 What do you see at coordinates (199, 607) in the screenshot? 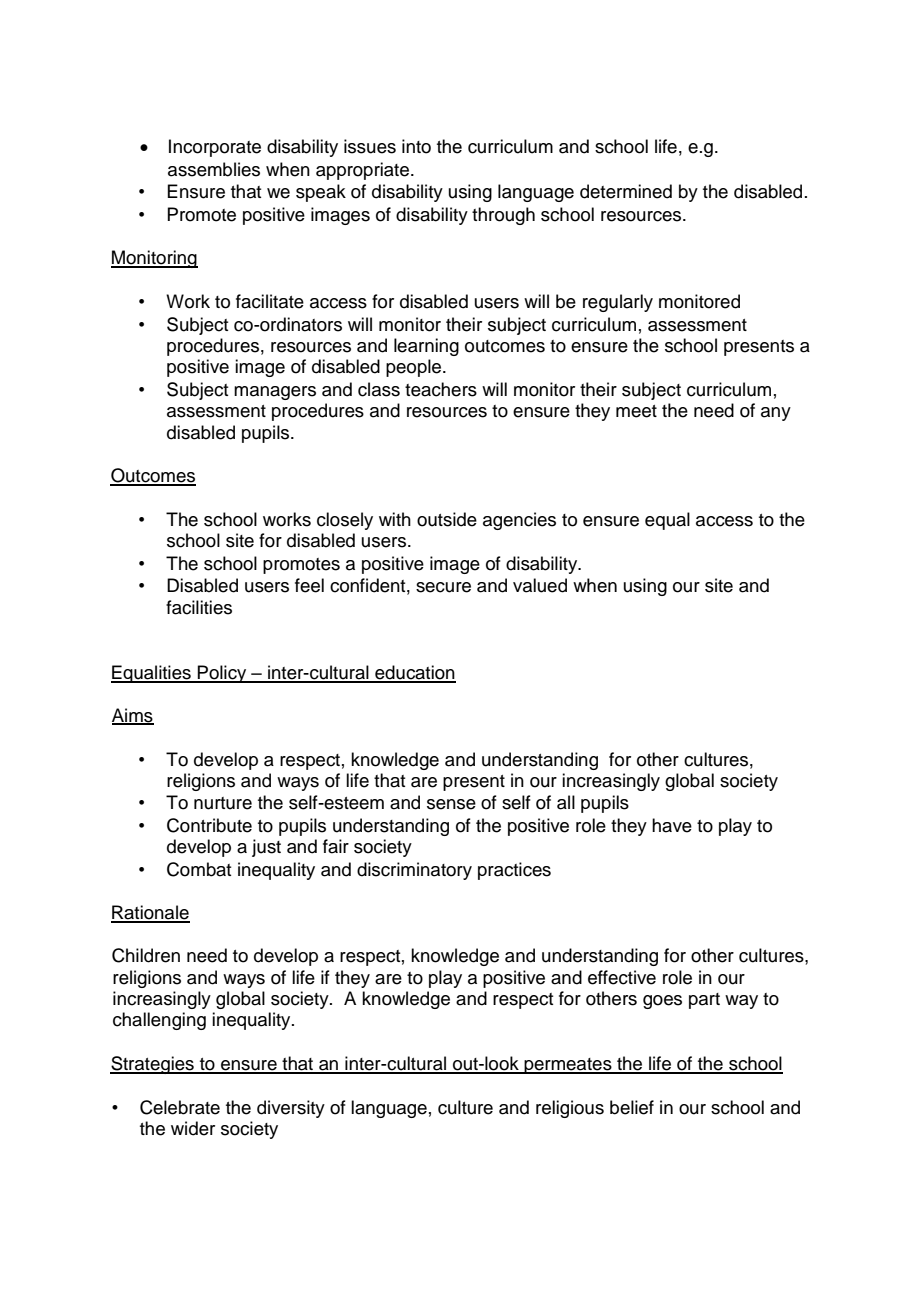
I see `facilities` at bounding box center [199, 607].
